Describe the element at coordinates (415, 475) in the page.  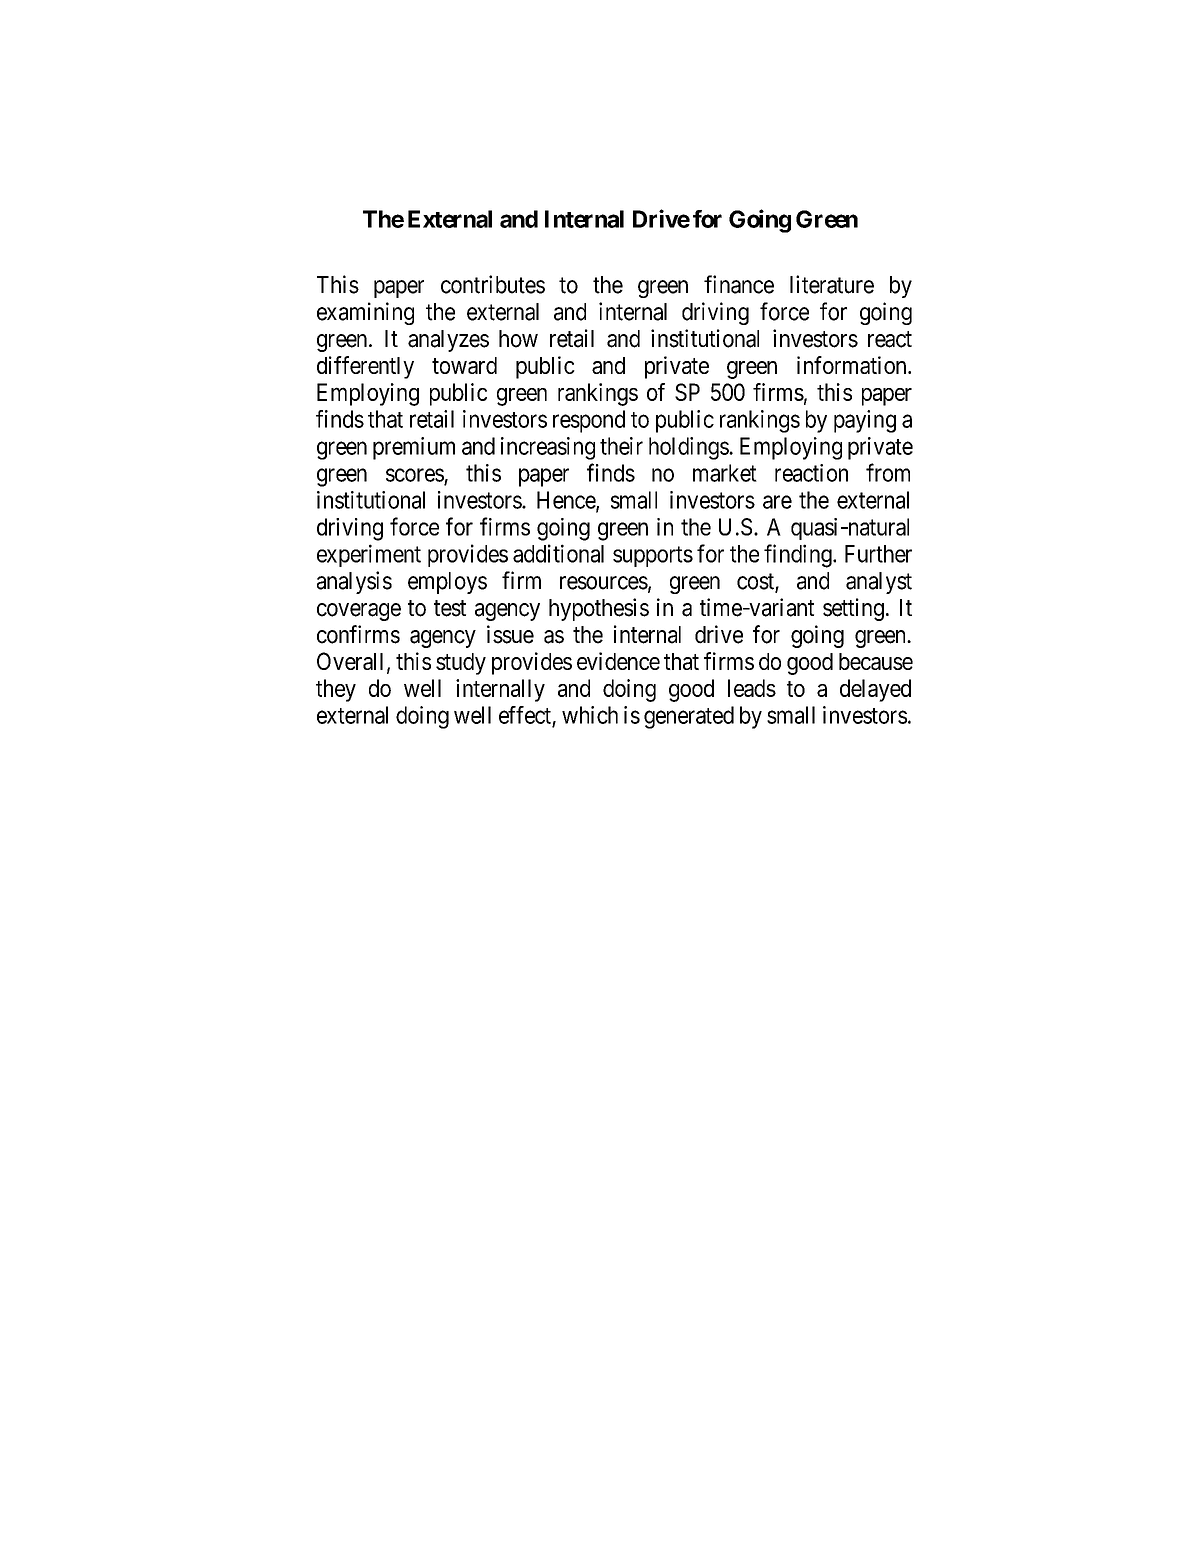
I see `scores` at that location.
